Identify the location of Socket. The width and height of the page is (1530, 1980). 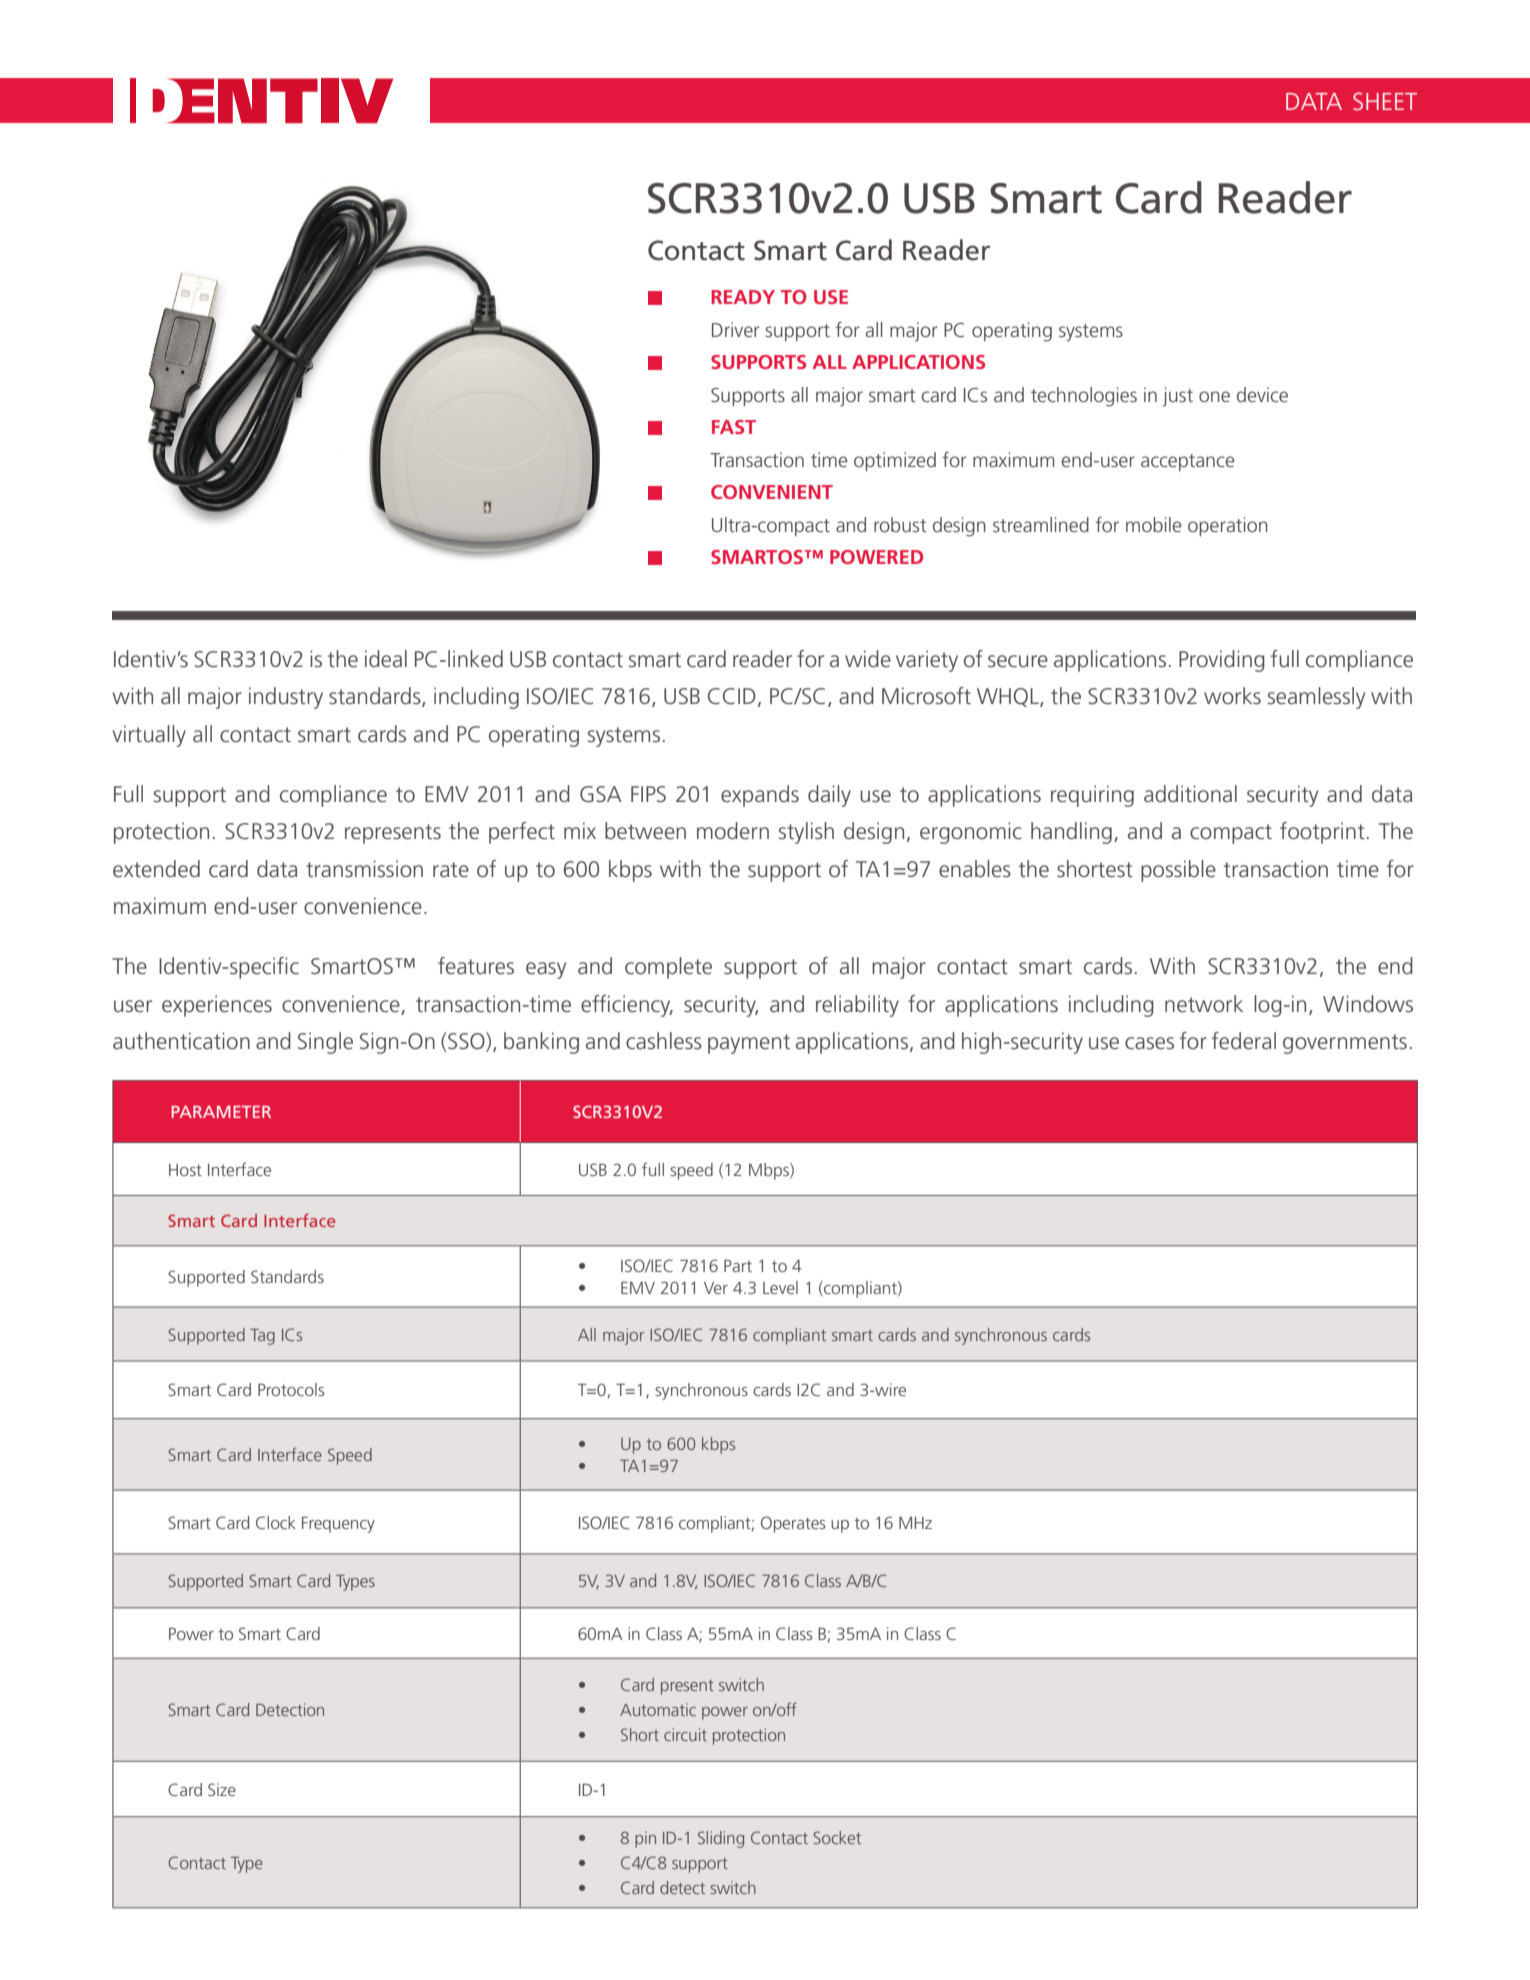
(837, 1837).
